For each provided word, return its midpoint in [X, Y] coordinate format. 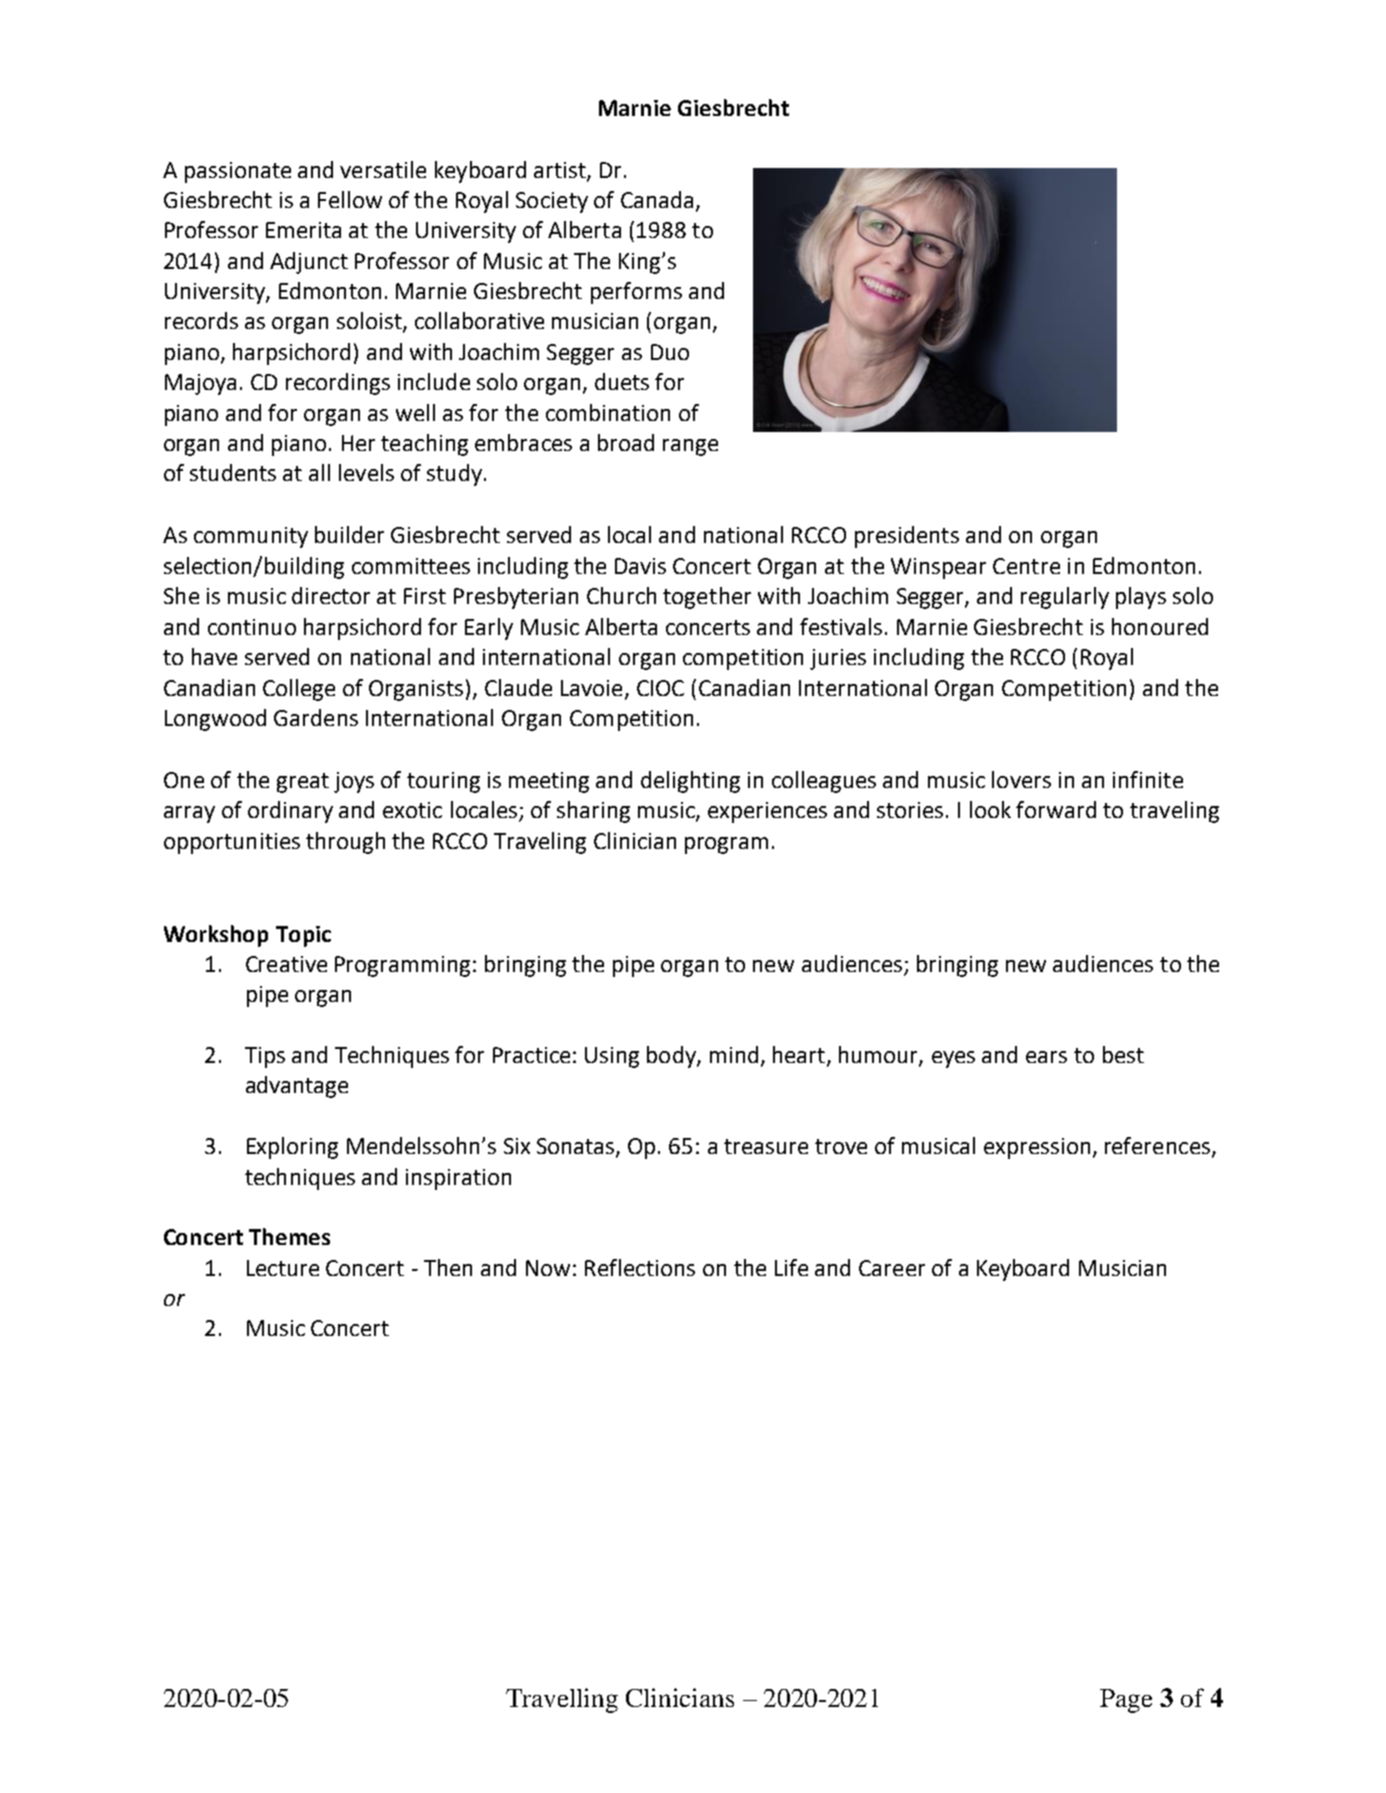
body [672, 1057]
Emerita [303, 230]
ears [1046, 1057]
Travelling [562, 1700]
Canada [657, 199]
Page [1126, 1701]
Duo [670, 352]
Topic [303, 936]
